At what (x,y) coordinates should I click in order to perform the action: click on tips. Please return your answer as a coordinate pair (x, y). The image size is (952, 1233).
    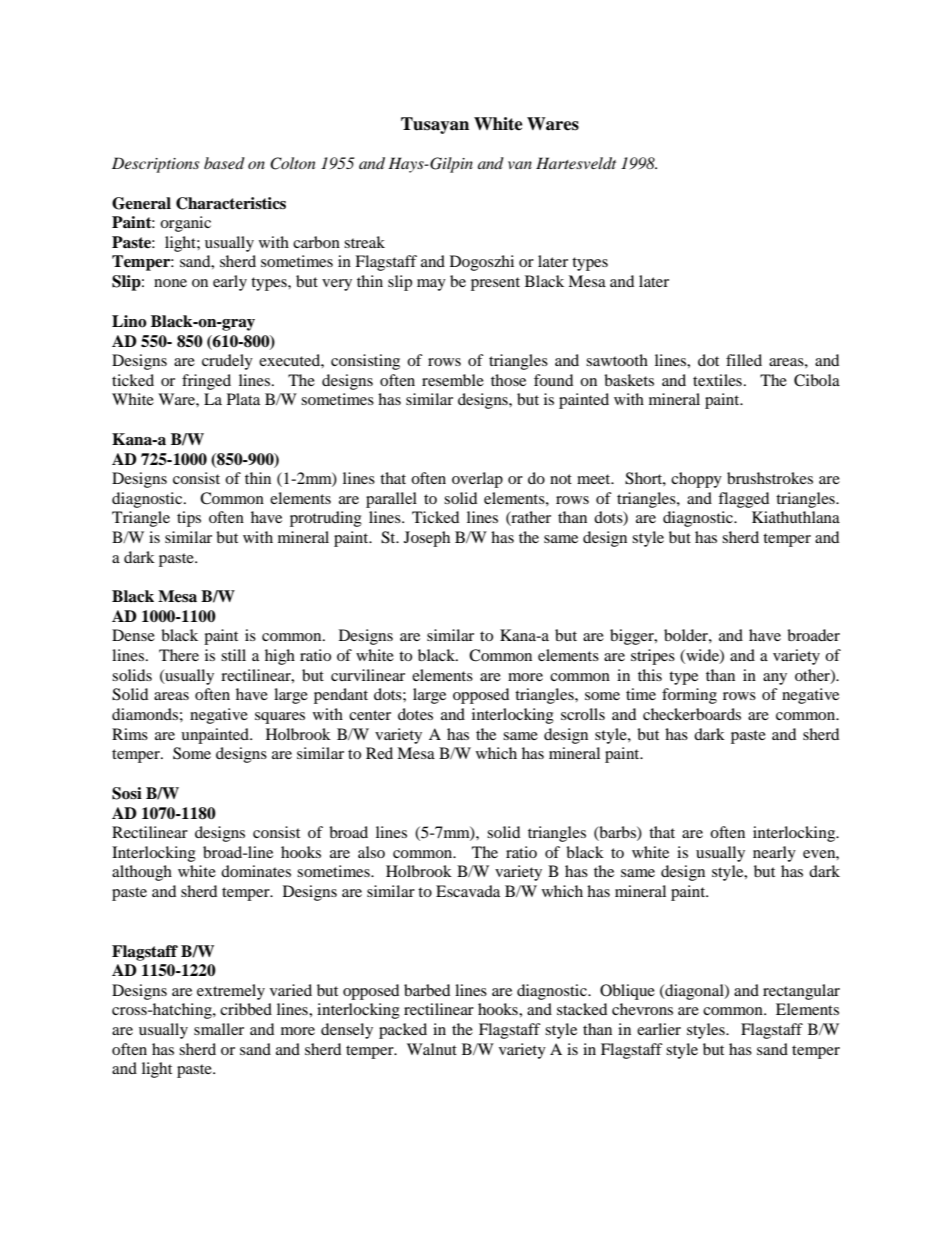
    Looking at the image, I should click on (189, 519).
